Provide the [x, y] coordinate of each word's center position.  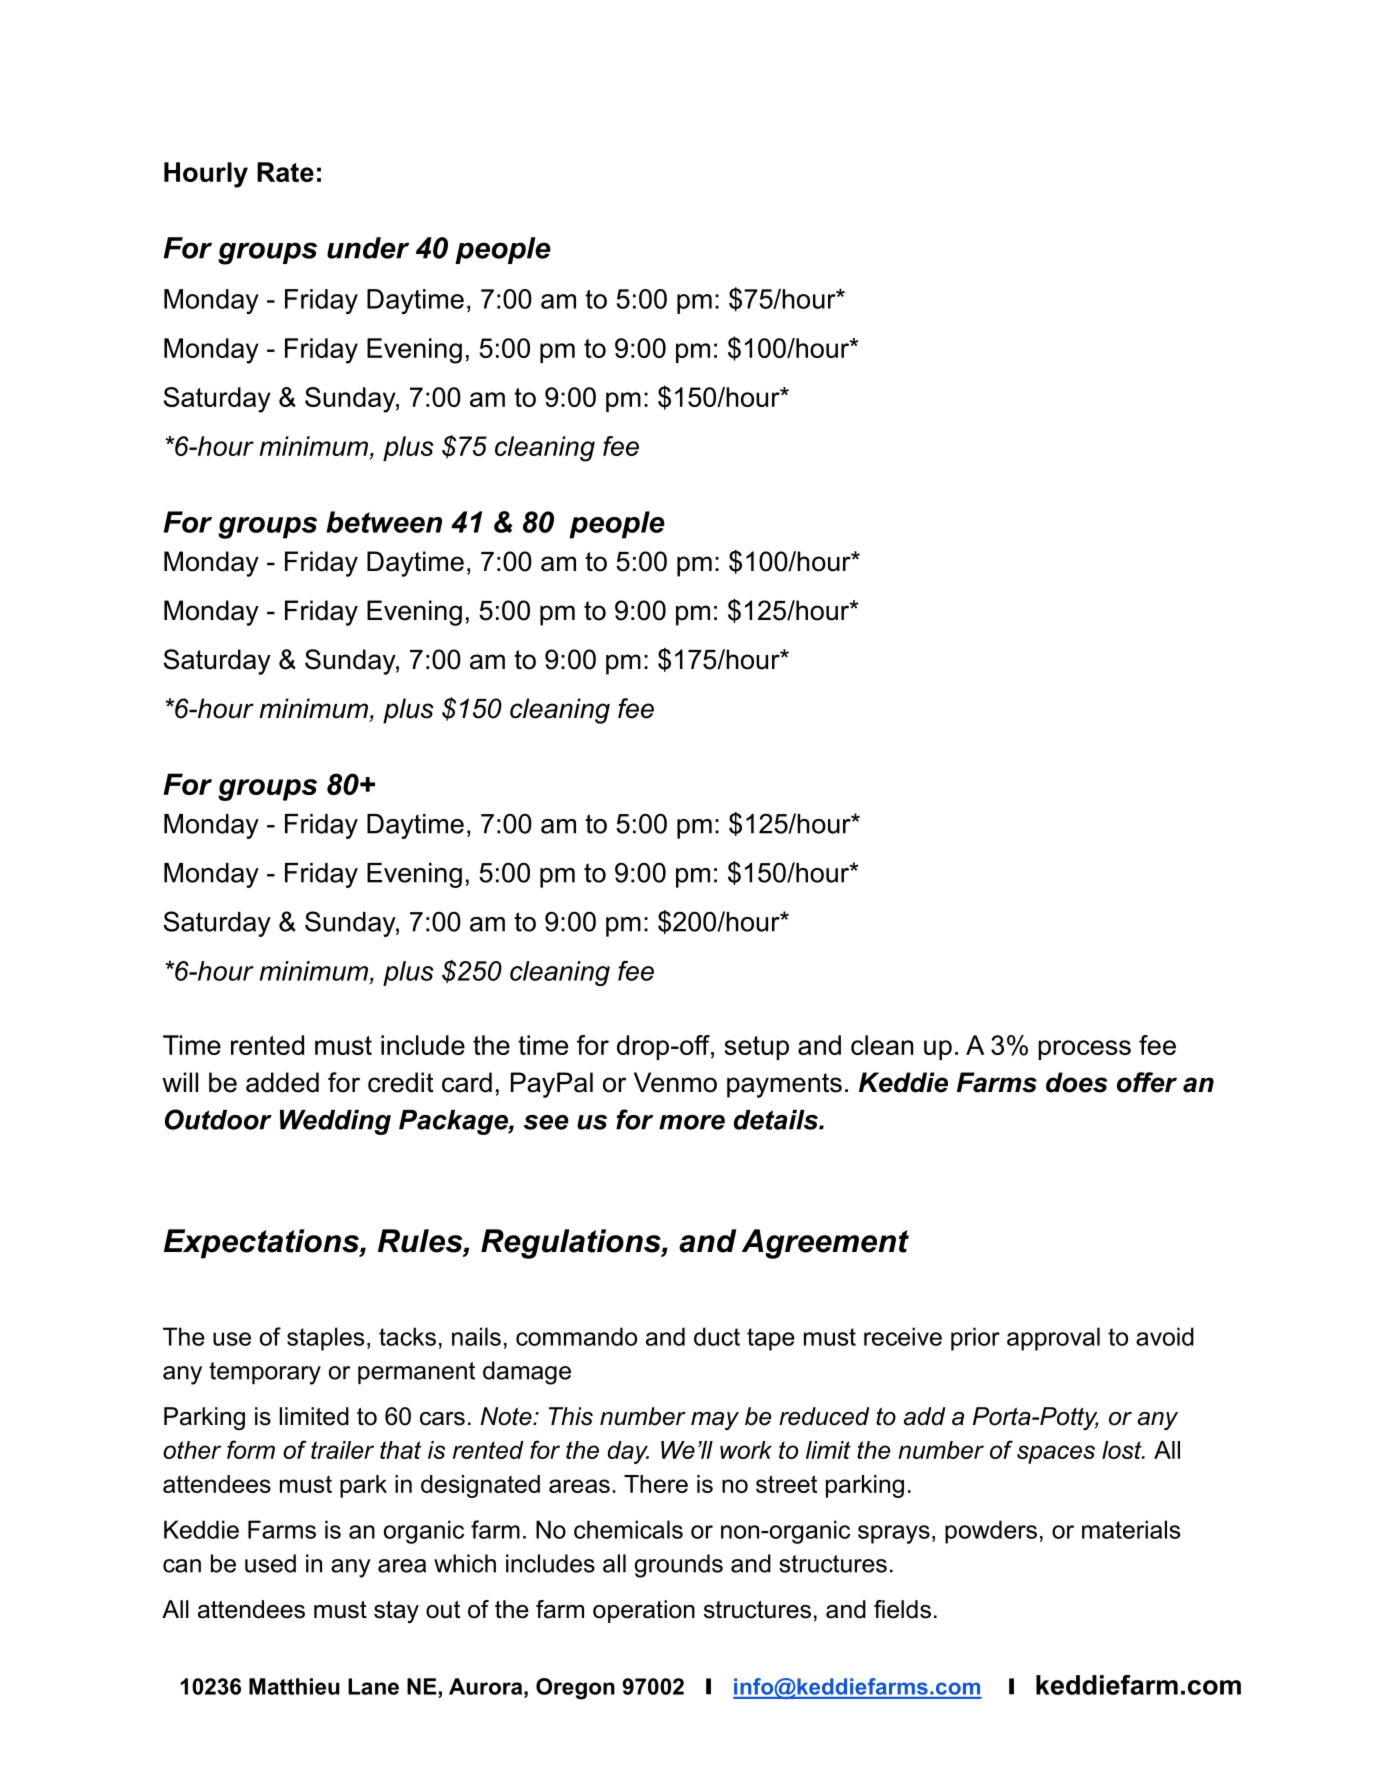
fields [902, 1609]
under [368, 248]
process [1084, 1050]
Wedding [335, 1122]
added [282, 1082]
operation [644, 1611]
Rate [285, 172]
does [1076, 1082]
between [384, 522]
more [692, 1122]
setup [757, 1048]
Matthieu [294, 1686]
